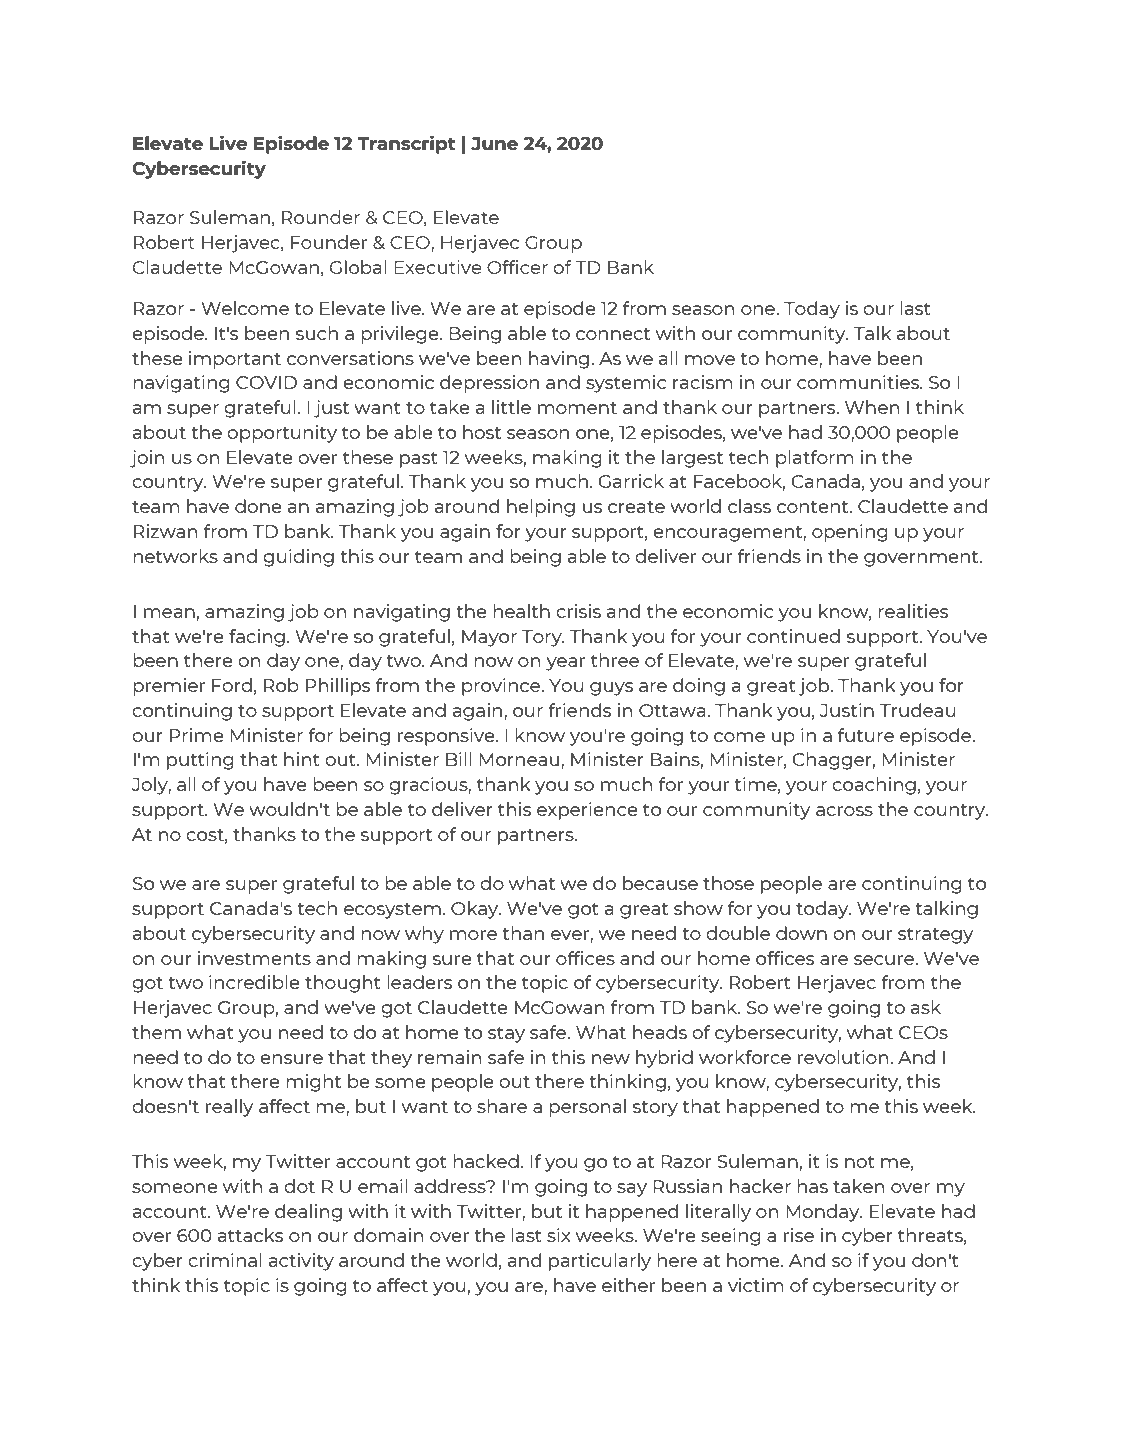 The height and width of the screenshot is (1453, 1123). What do you see at coordinates (506, 1035) in the screenshot?
I see `stay` at bounding box center [506, 1035].
